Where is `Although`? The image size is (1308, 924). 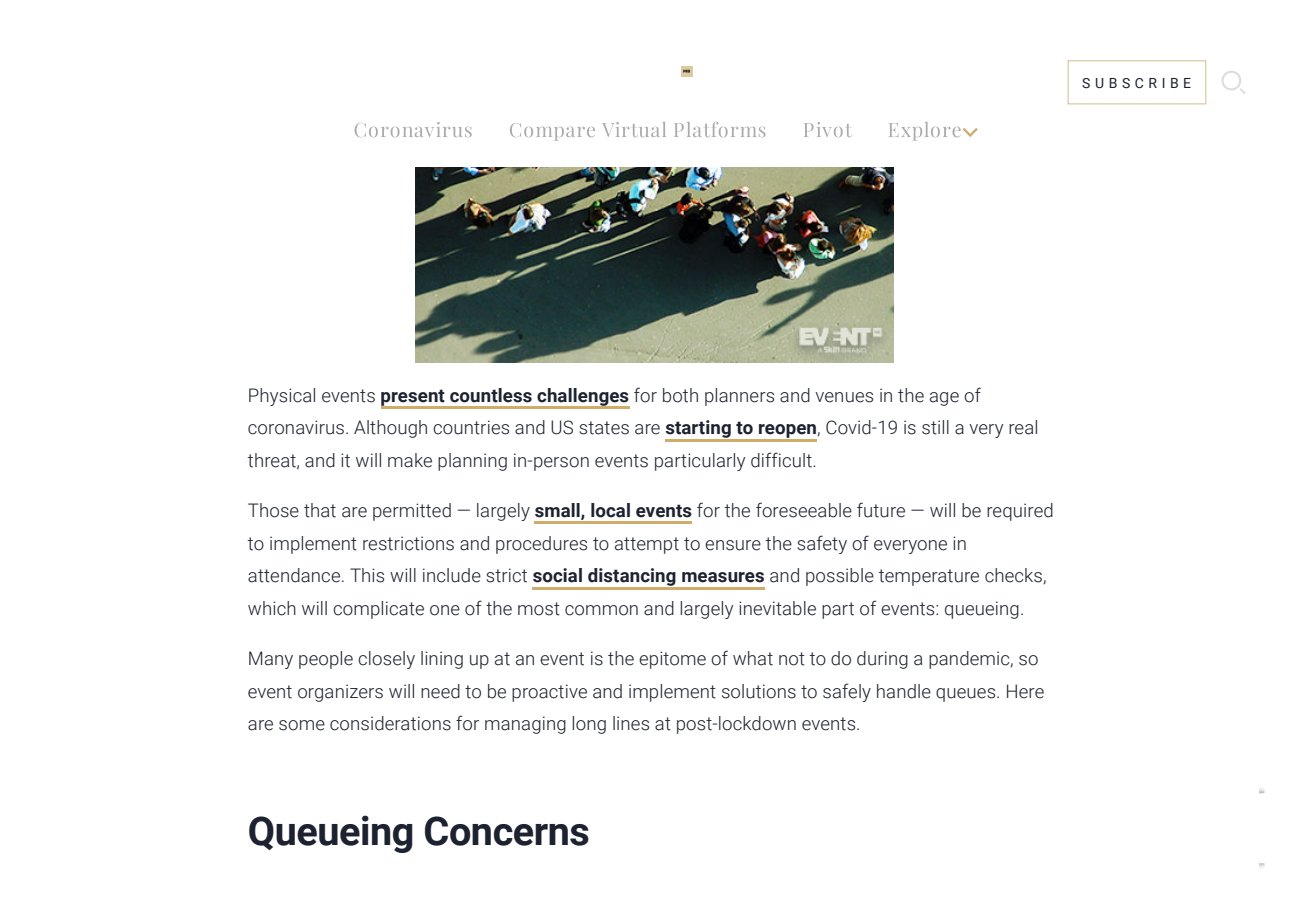
Although is located at coordinates (390, 429).
